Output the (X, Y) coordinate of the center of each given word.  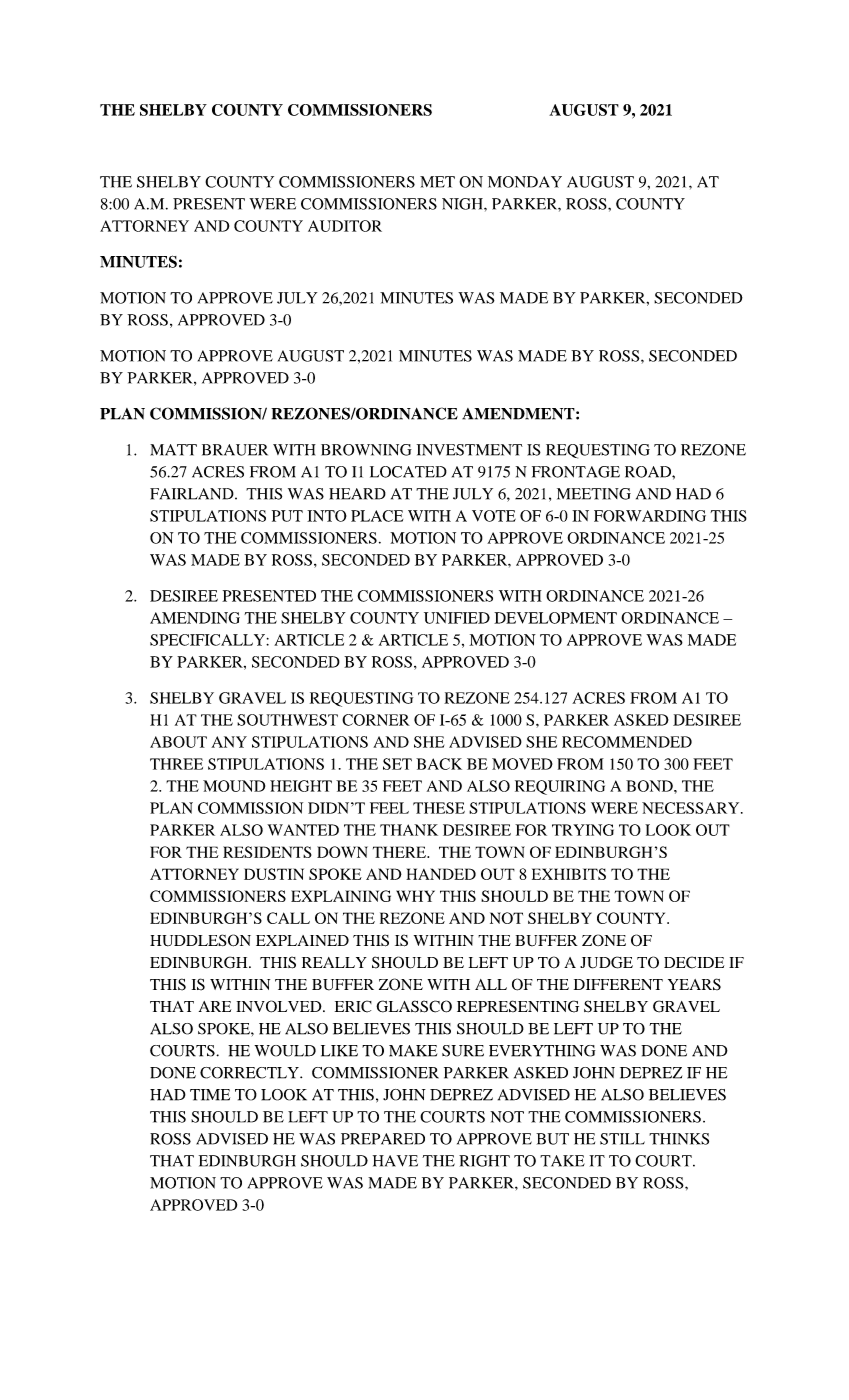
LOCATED (408, 472)
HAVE (395, 1161)
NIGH (463, 204)
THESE (439, 808)
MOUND (234, 786)
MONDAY (525, 182)
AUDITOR (345, 226)
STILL (622, 1139)
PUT (287, 516)
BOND (650, 786)
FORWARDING (650, 516)
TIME (210, 1095)
